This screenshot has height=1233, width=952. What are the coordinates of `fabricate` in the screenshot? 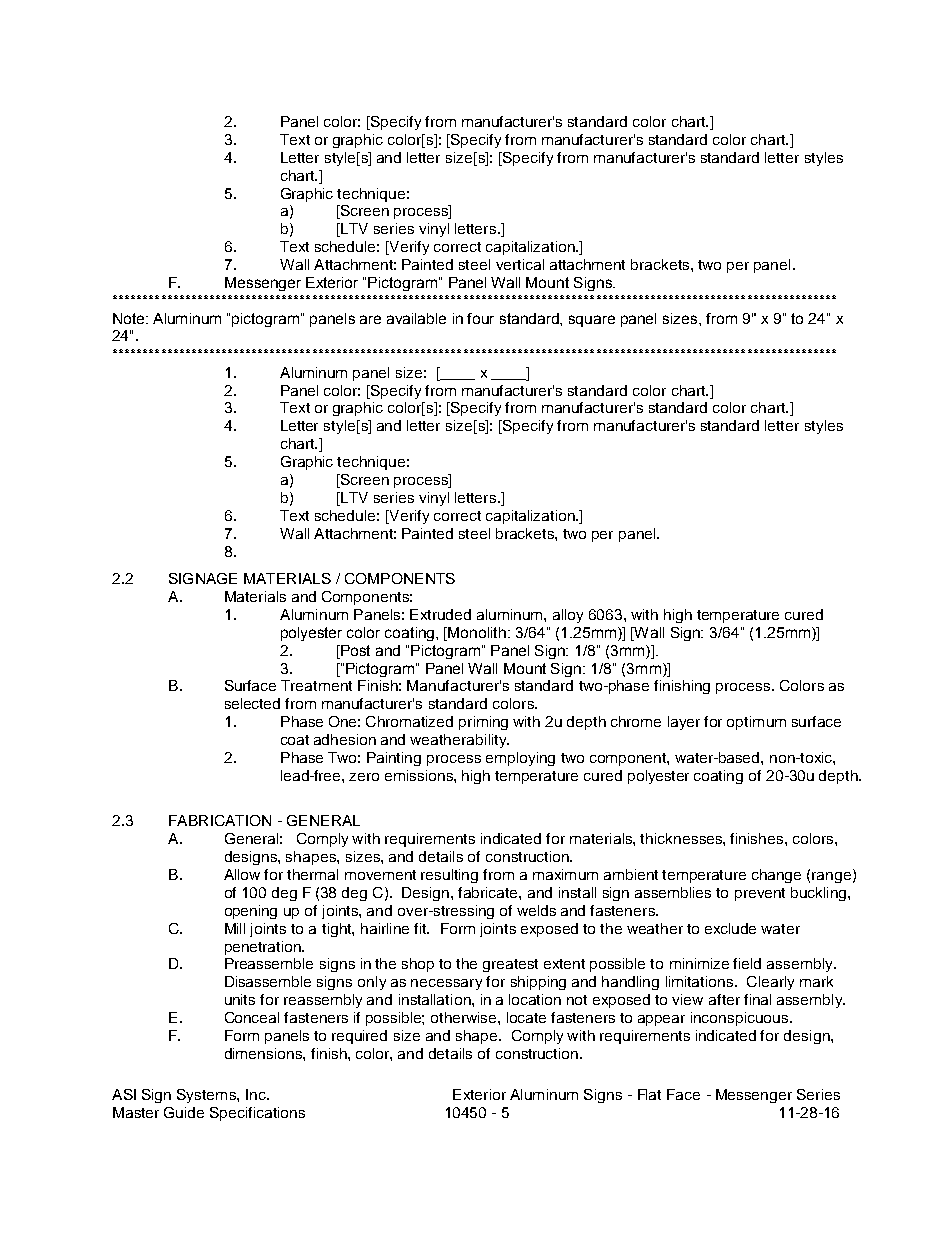 It's located at (489, 892).
